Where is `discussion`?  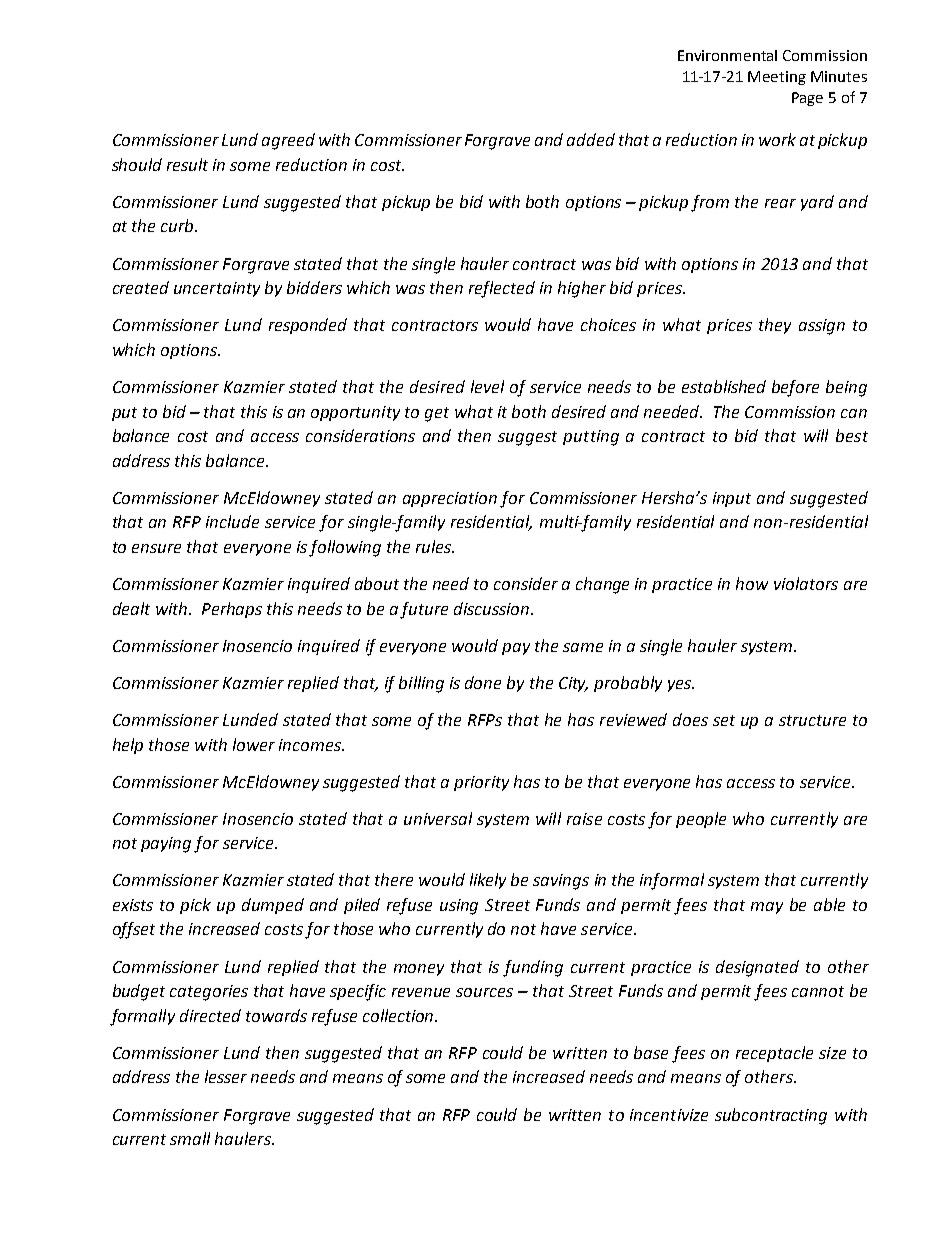 discussion is located at coordinates (493, 608).
